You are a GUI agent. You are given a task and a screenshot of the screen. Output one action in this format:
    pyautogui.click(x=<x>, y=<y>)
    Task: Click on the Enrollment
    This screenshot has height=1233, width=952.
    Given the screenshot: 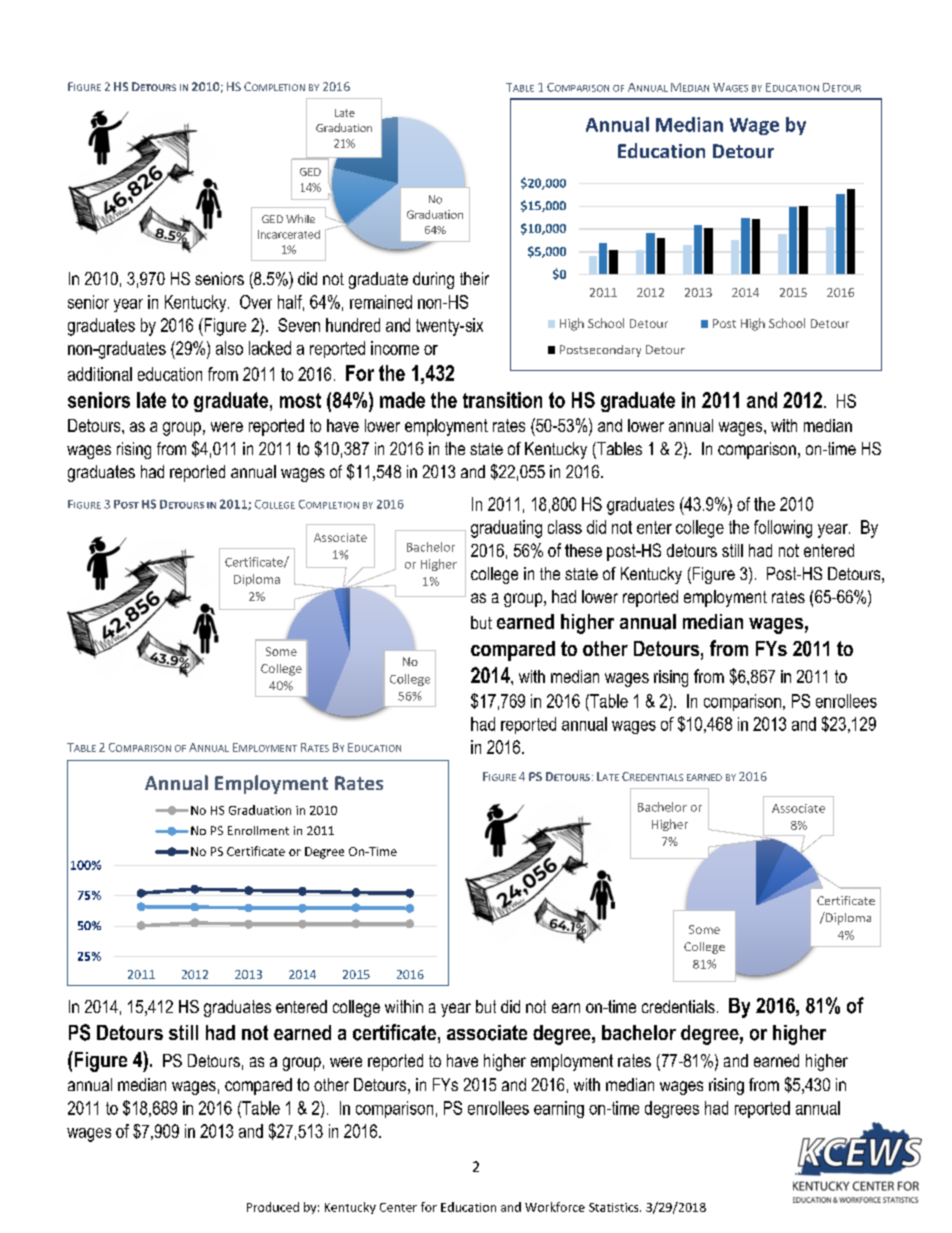 What is the action you would take?
    pyautogui.click(x=258, y=830)
